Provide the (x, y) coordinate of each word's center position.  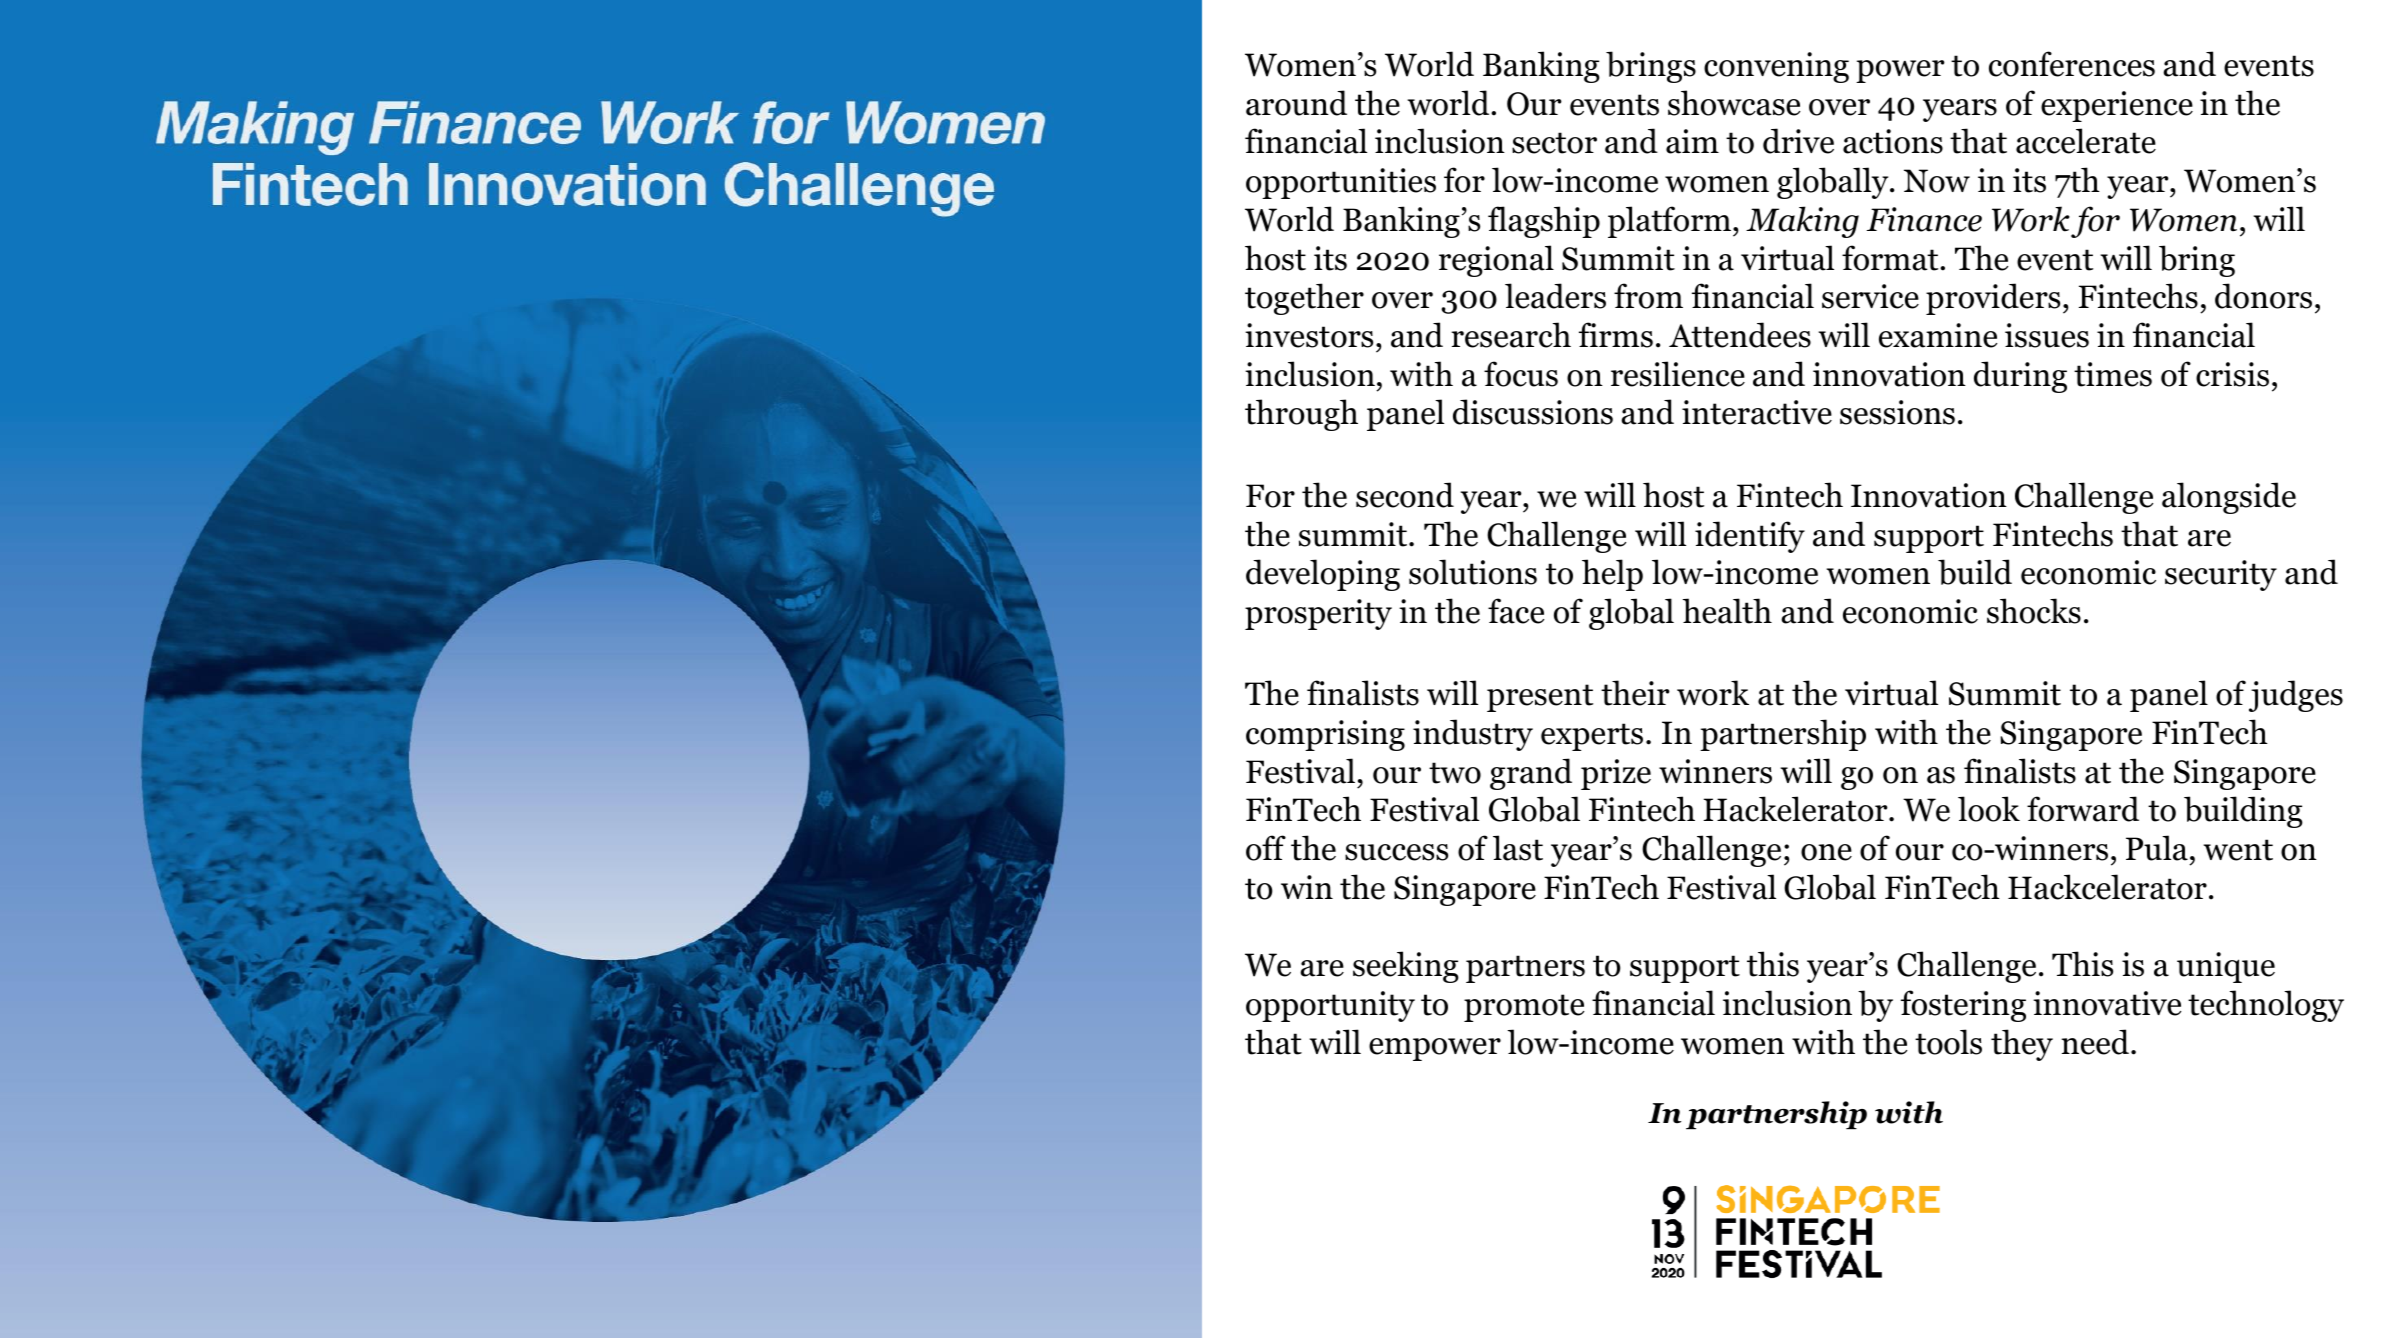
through (1301, 415)
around (1296, 103)
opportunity (1330, 1006)
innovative (2107, 1003)
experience (2117, 106)
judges (2296, 696)
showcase (1734, 103)
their (1635, 693)
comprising (1325, 735)
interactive (1757, 412)
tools (1948, 1042)
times (2113, 374)
